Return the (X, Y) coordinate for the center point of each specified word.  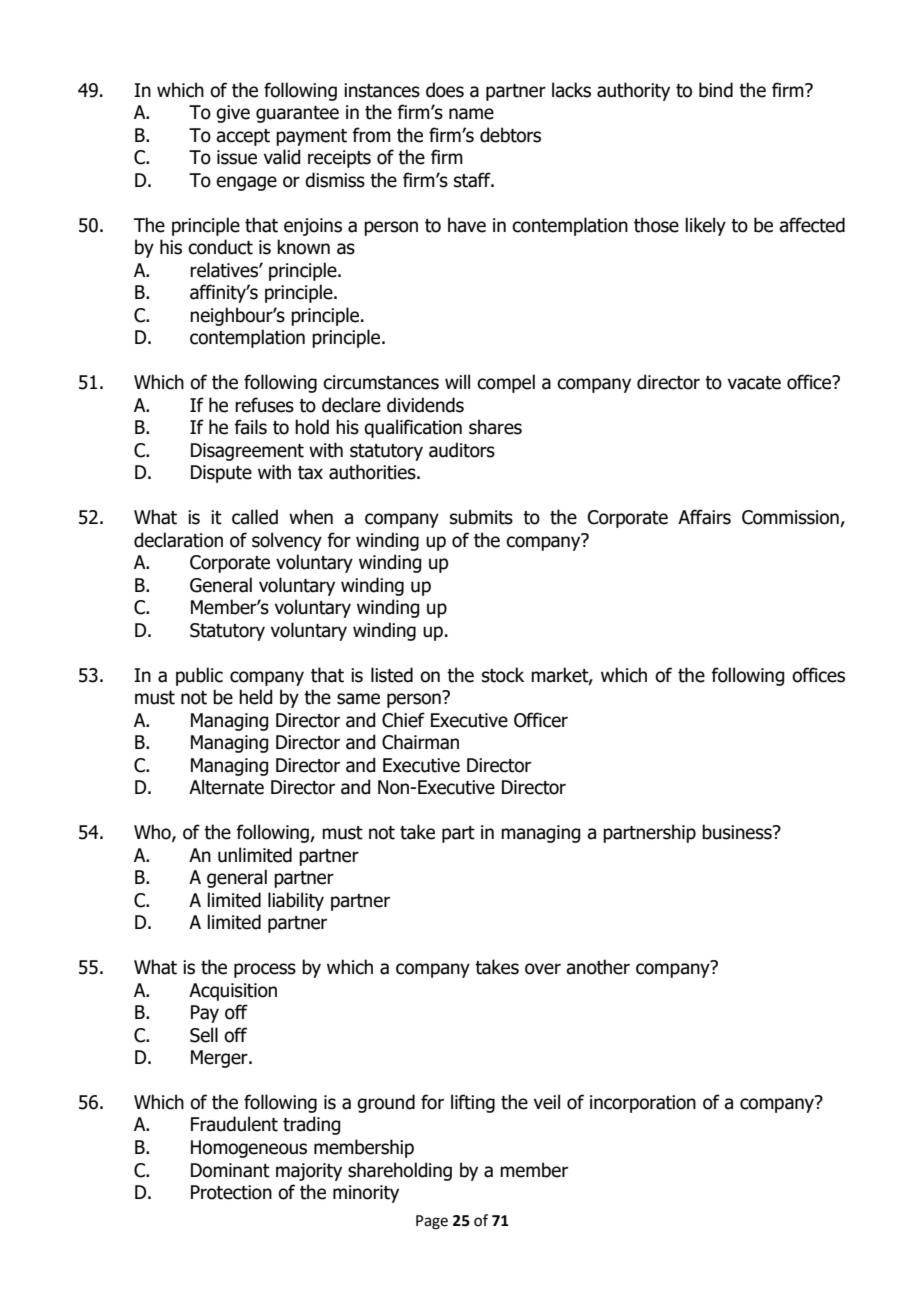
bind (716, 90)
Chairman (420, 742)
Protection (231, 1192)
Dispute (221, 474)
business (738, 832)
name (471, 114)
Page (432, 1222)
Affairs (704, 517)
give (233, 114)
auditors (462, 450)
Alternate (226, 787)
